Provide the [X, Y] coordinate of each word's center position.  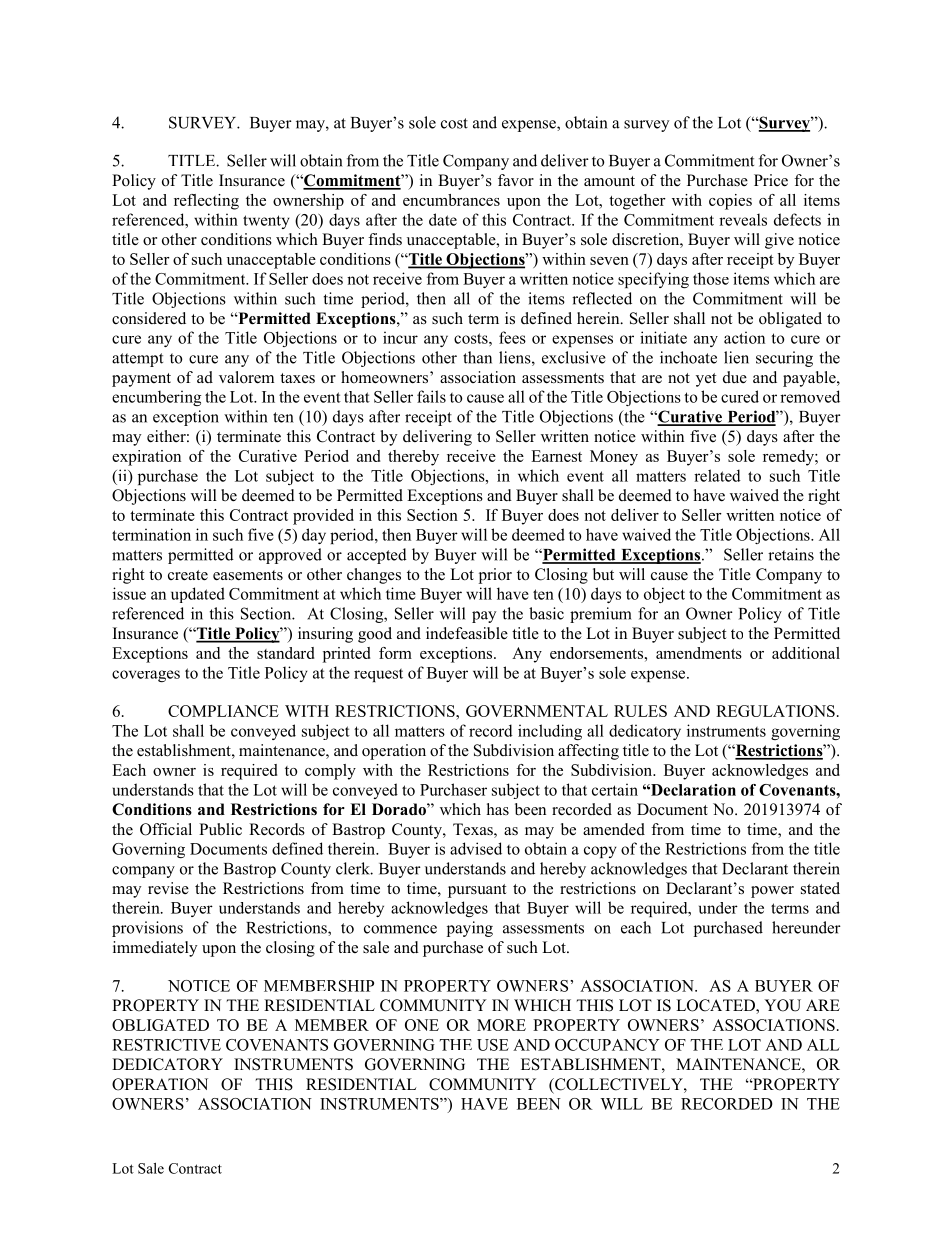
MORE [501, 1025]
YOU [782, 1005]
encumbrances [451, 200]
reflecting [206, 202]
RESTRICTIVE [166, 1045]
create [188, 575]
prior [495, 576]
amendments [699, 653]
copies [730, 202]
